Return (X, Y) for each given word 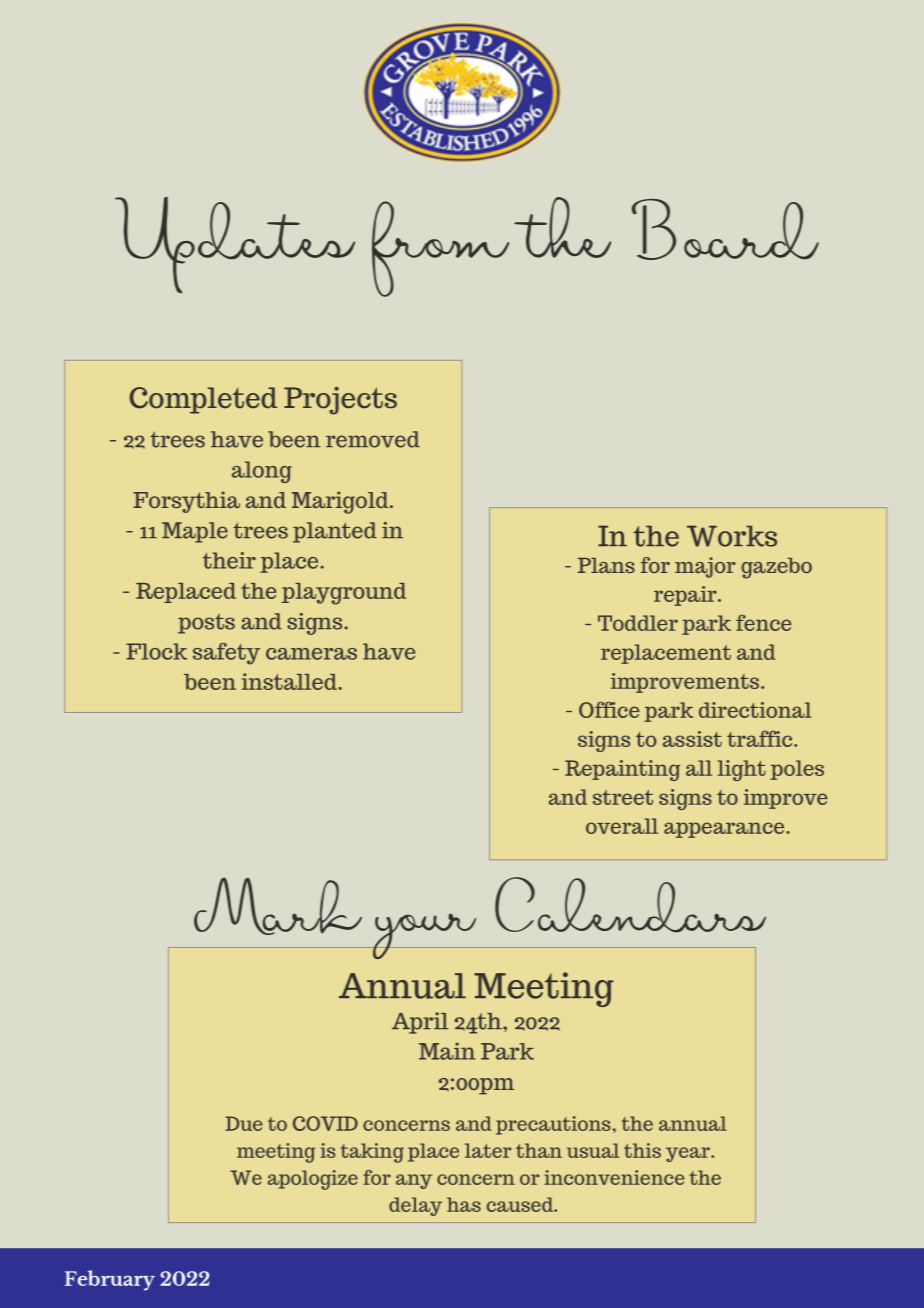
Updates (235, 245)
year (689, 1154)
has (464, 1204)
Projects (340, 401)
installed (290, 681)
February (110, 1280)
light (742, 770)
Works (732, 536)
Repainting (623, 770)
